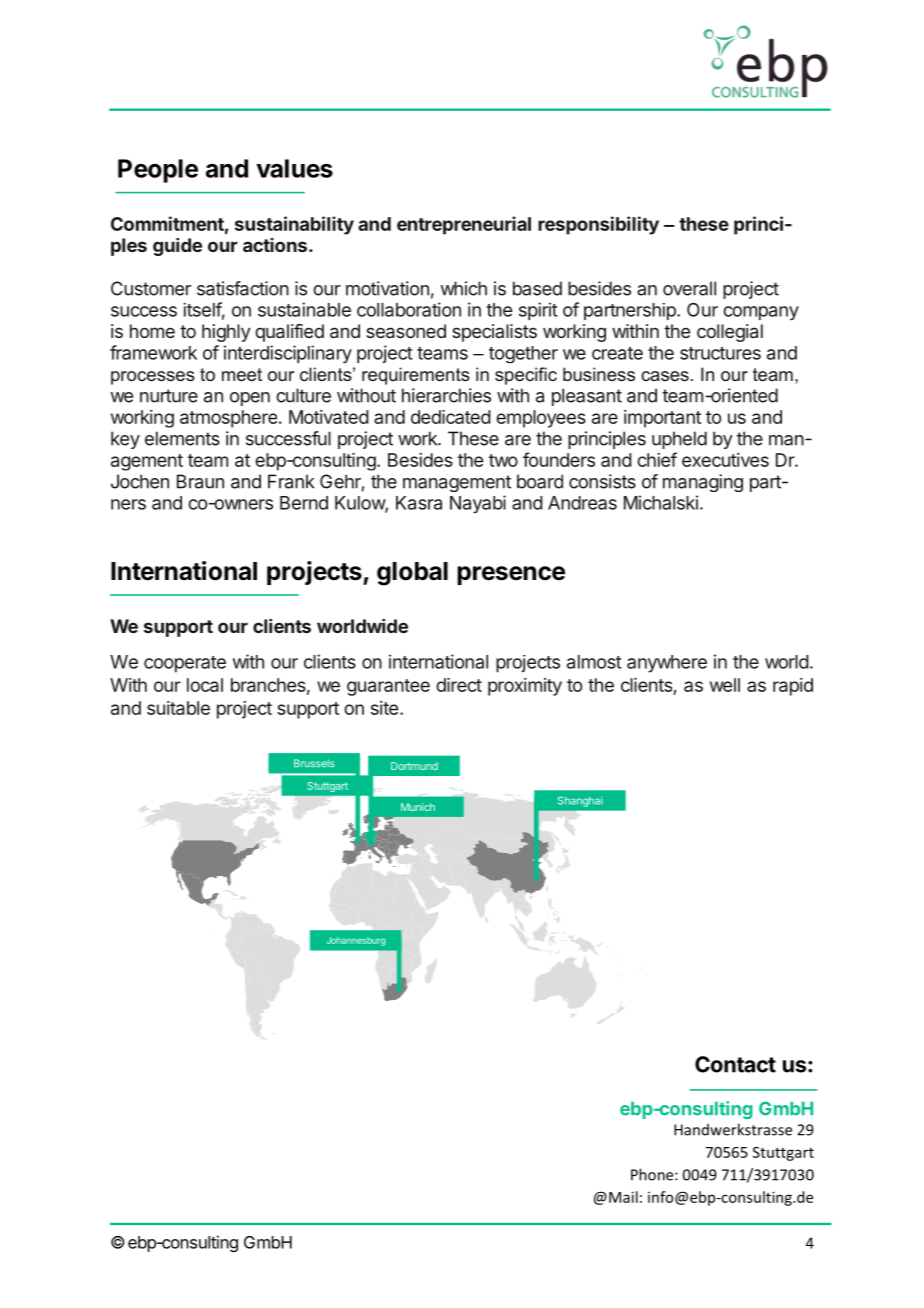  Describe the element at coordinates (418, 807) in the screenshot. I see `Munich` at that location.
